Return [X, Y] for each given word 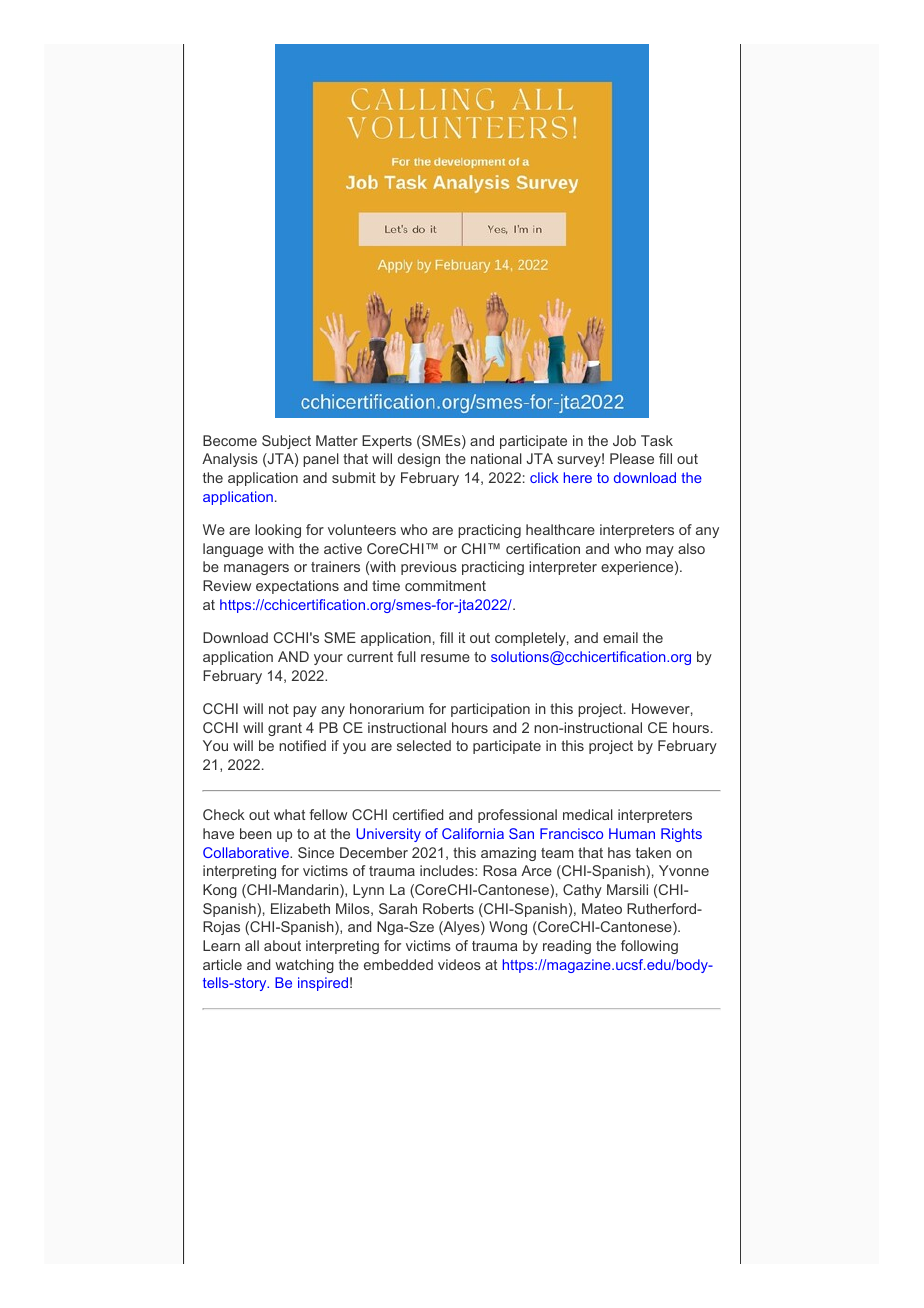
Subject [286, 442]
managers [256, 569]
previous [429, 568]
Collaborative [247, 852]
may [660, 551]
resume [445, 658]
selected [424, 745]
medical [588, 814]
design [419, 460]
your [328, 659]
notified [302, 745]
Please [632, 458]
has [619, 852]
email [620, 637]
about [282, 945]
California [473, 833]
